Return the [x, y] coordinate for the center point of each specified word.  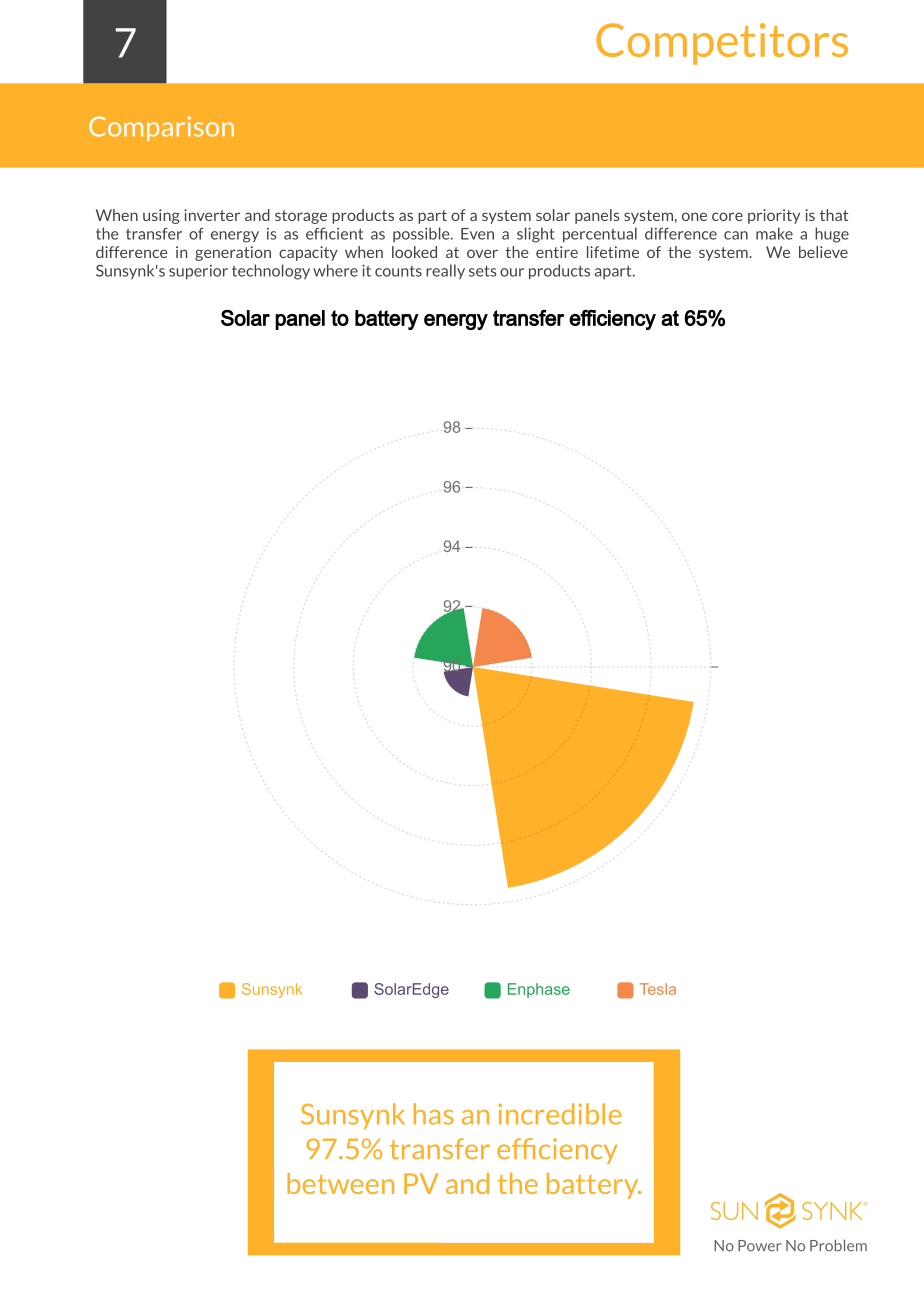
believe [823, 252]
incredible [559, 1114]
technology [271, 272]
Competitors [722, 44]
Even [477, 234]
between [340, 1183]
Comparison [161, 128]
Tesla [658, 989]
